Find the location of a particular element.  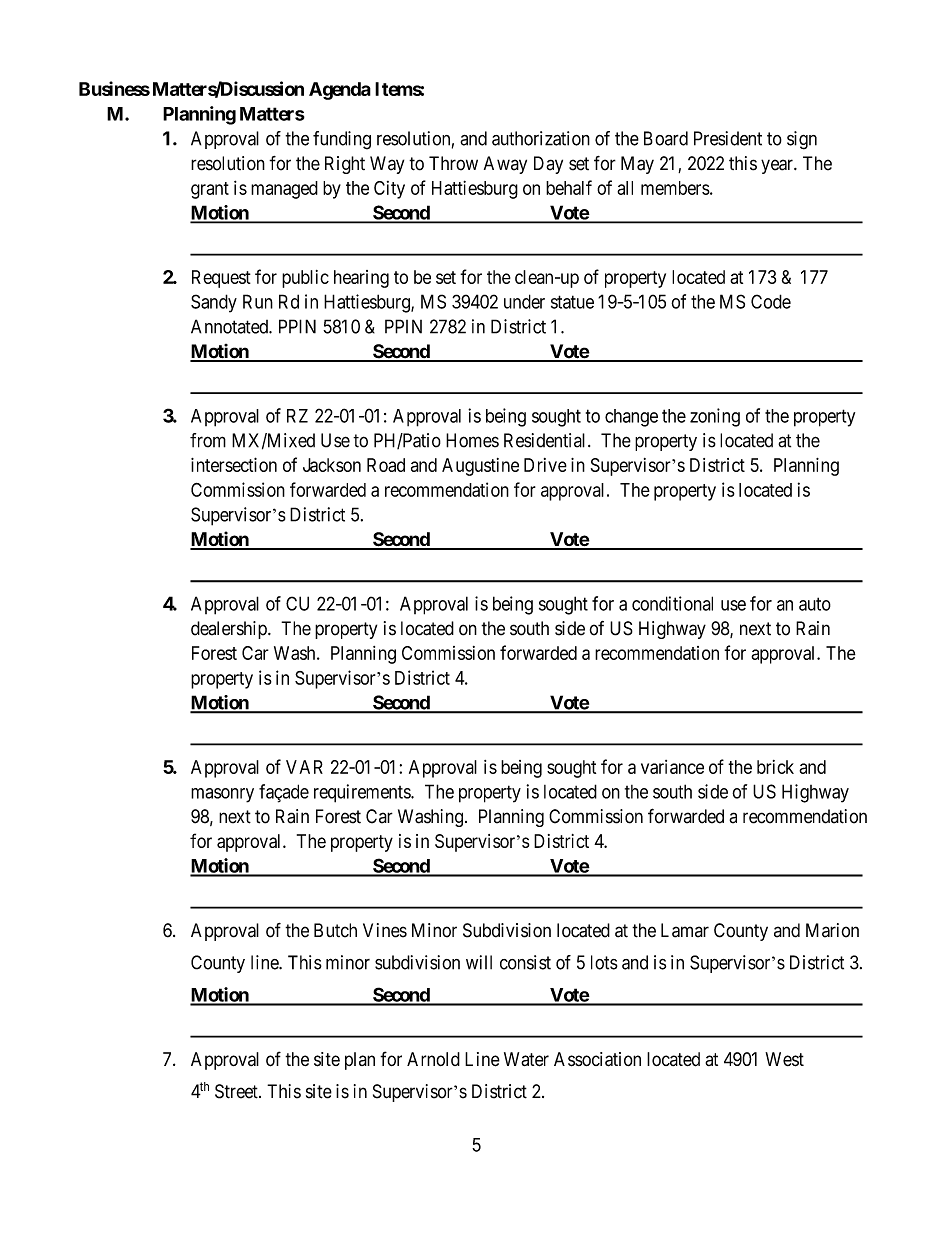

sign is located at coordinates (802, 140).
